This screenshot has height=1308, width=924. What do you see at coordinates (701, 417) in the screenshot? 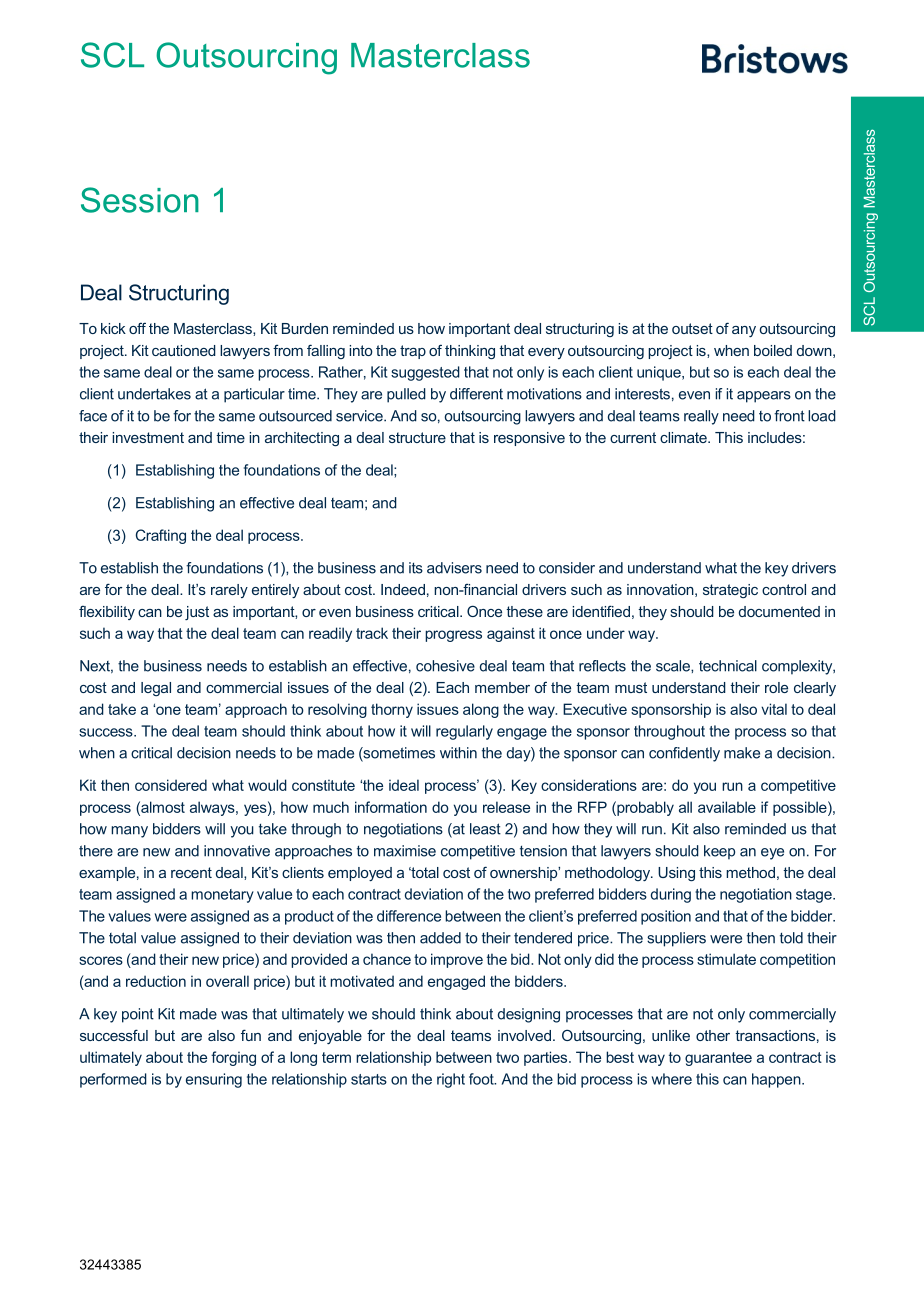
I see `really` at bounding box center [701, 417].
